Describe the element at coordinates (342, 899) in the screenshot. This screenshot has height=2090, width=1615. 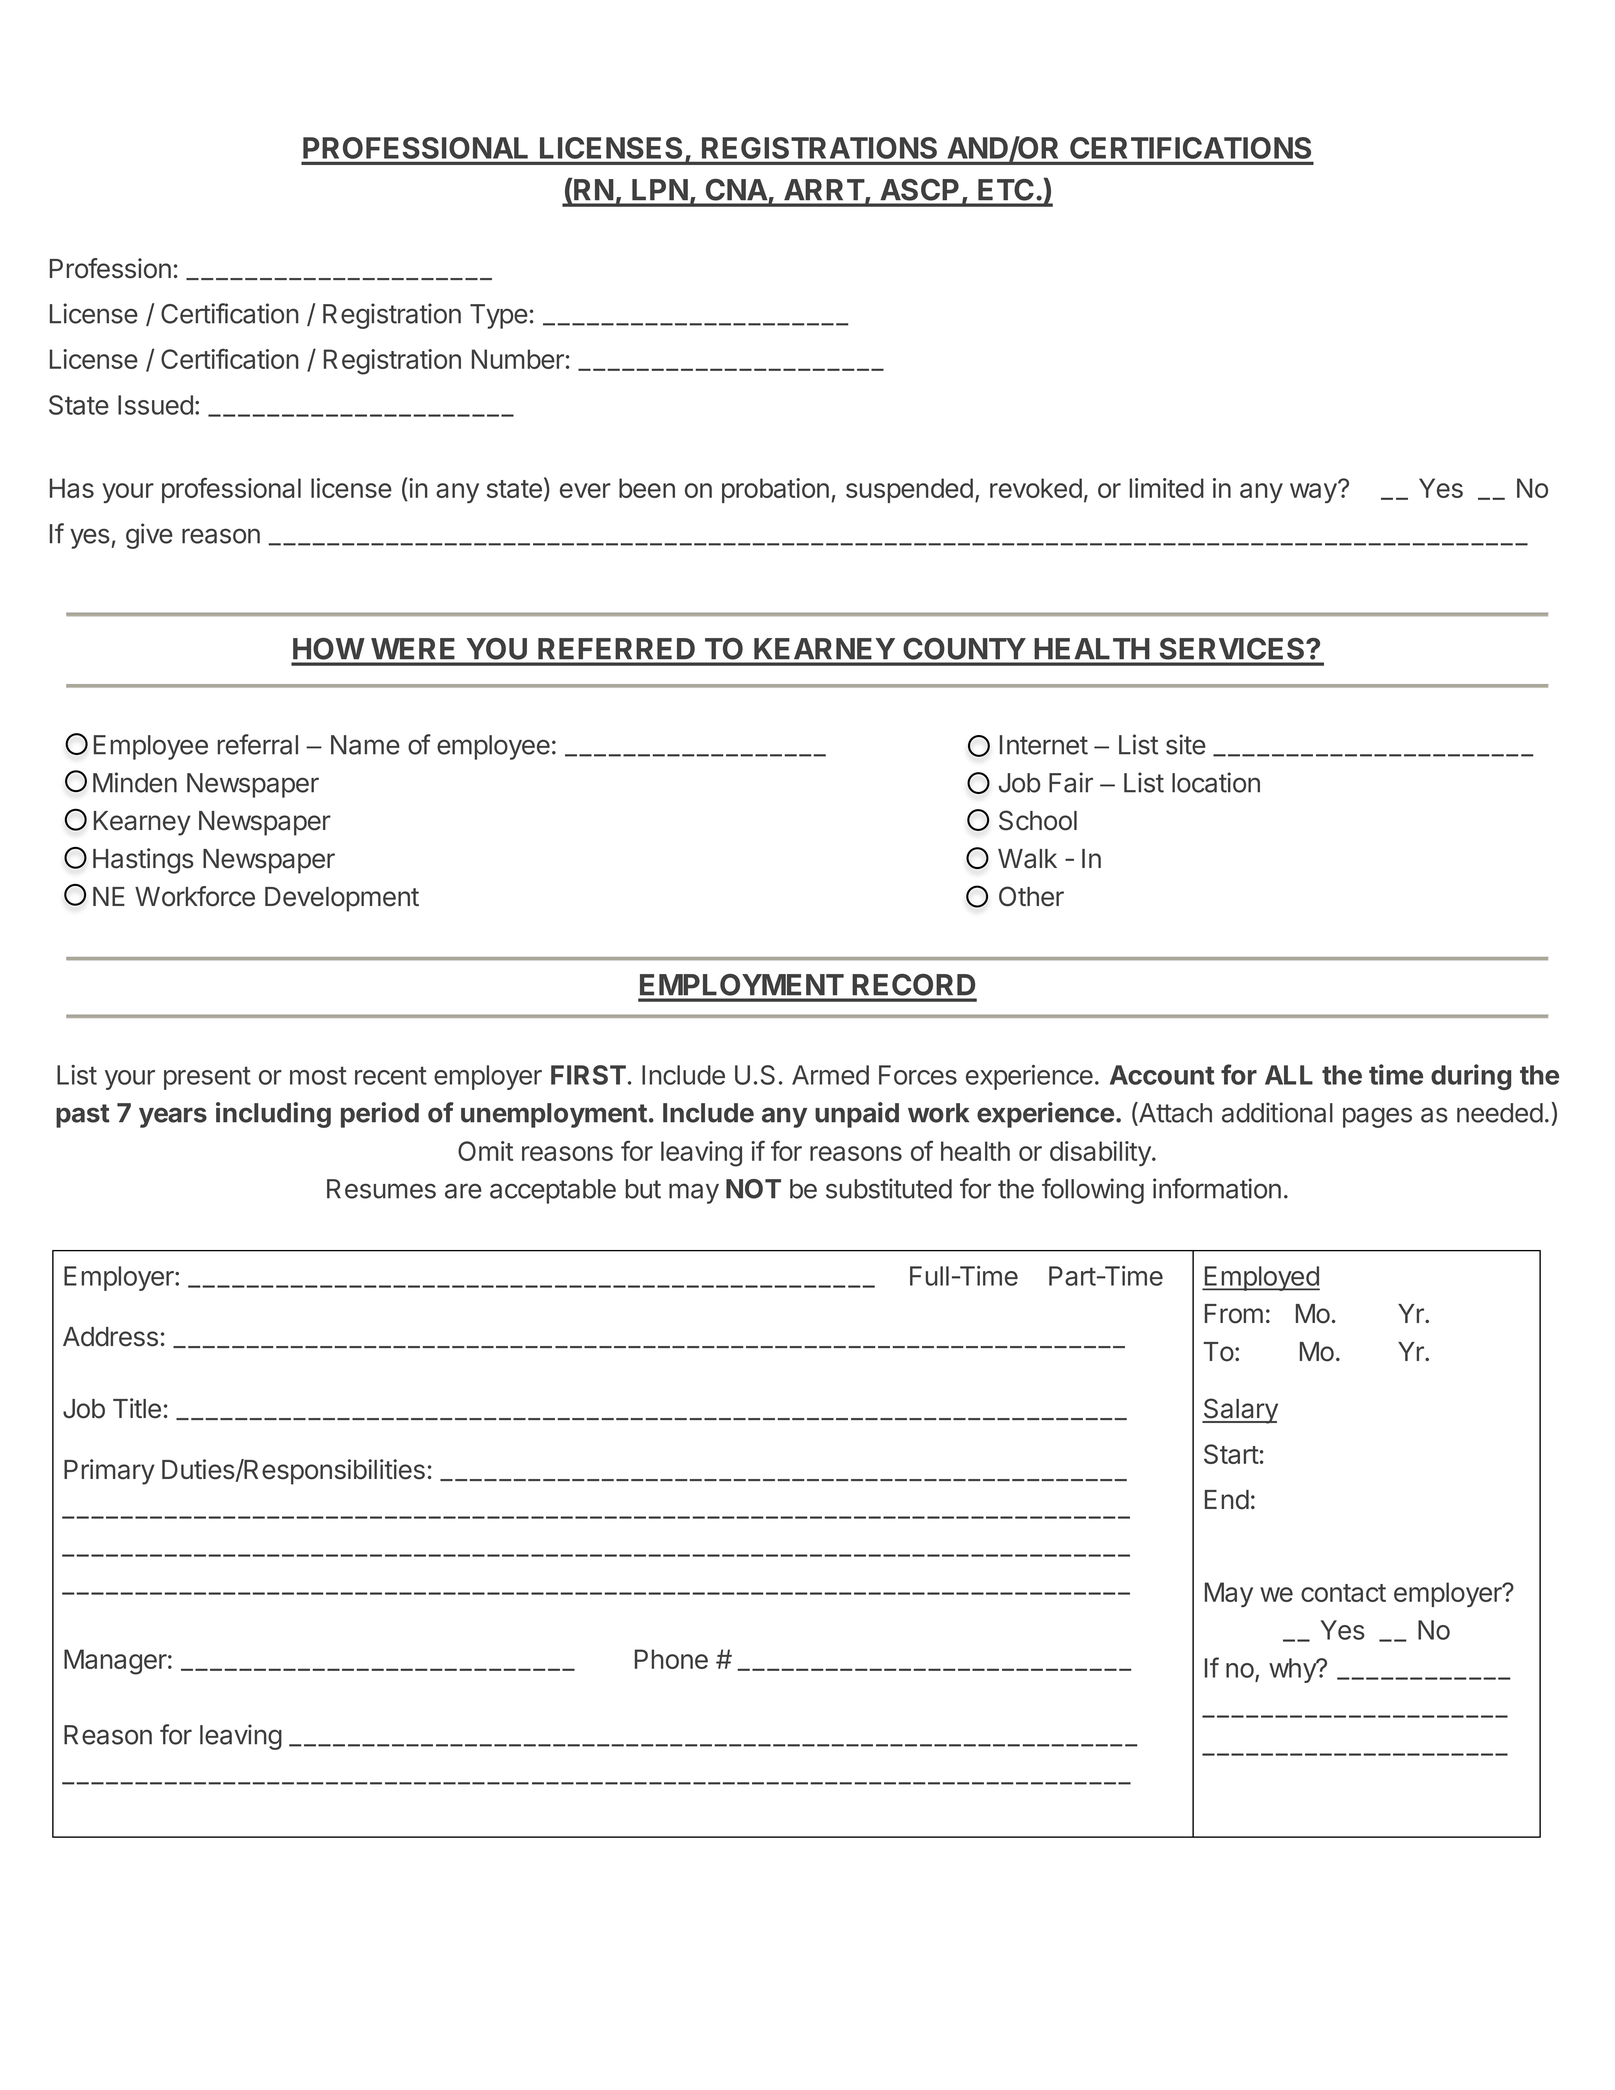
I see `Development` at that location.
